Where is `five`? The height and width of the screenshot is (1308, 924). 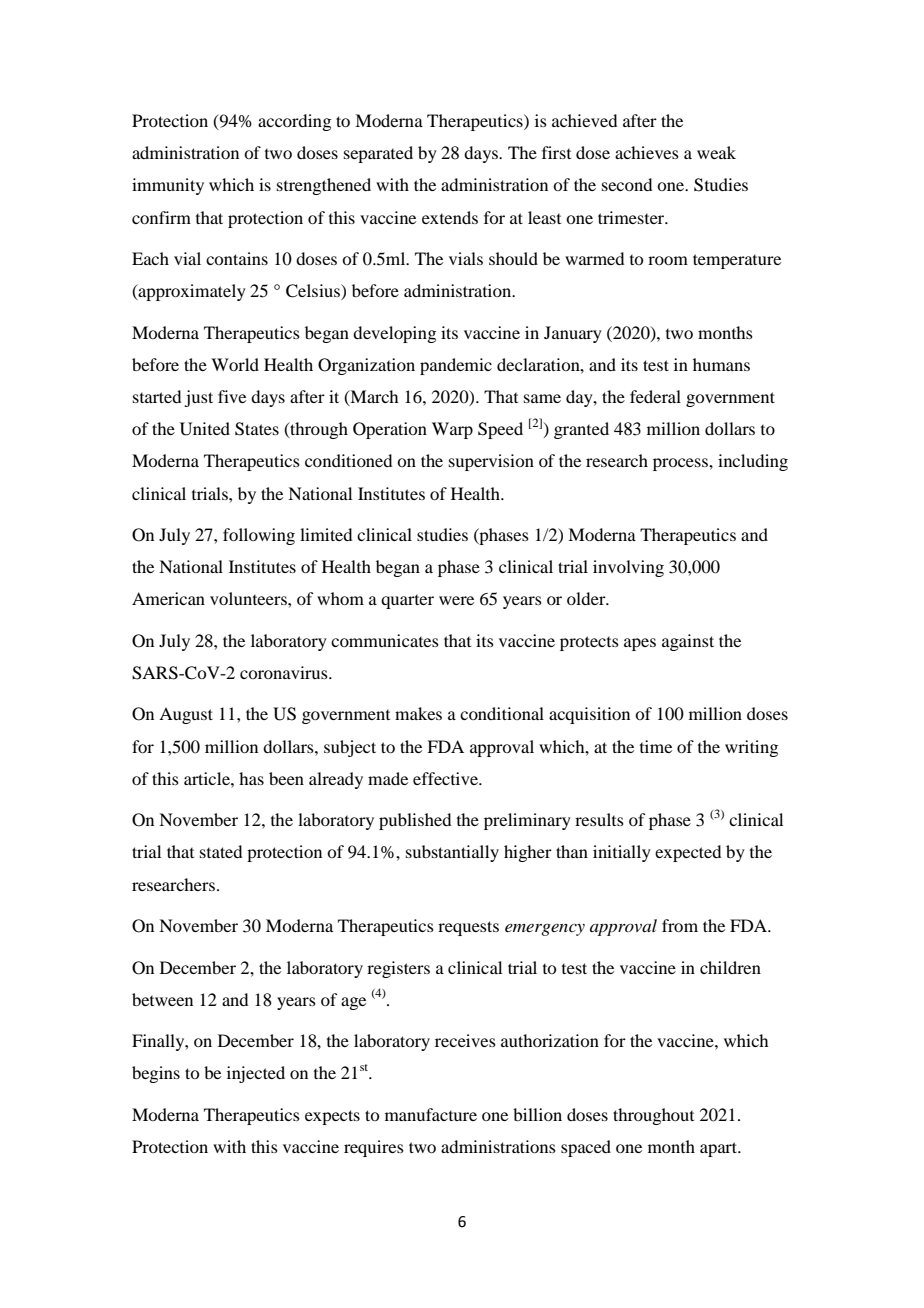 five is located at coordinates (232, 396).
